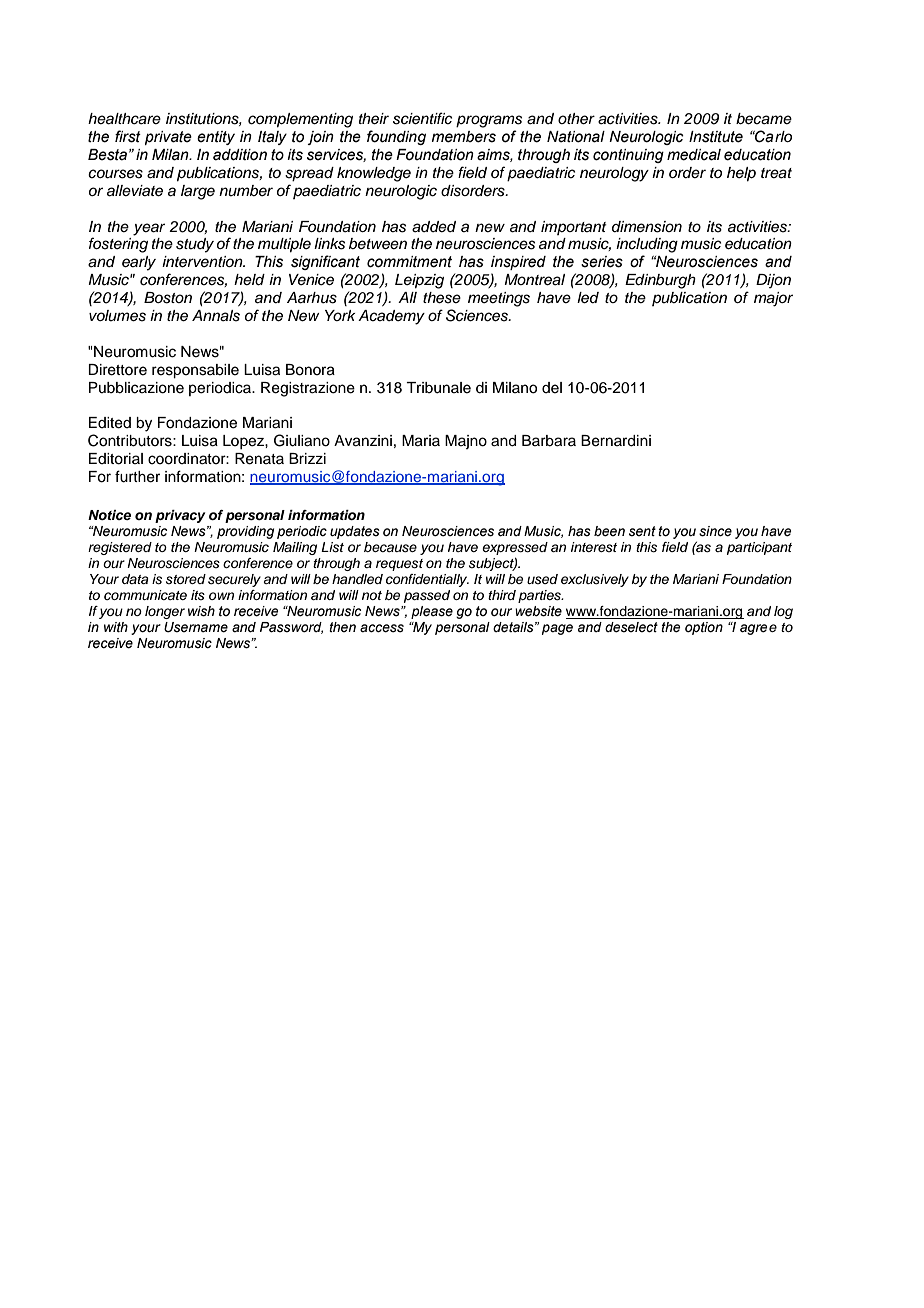 The height and width of the screenshot is (1308, 924). What do you see at coordinates (168, 138) in the screenshot?
I see `private` at bounding box center [168, 138].
